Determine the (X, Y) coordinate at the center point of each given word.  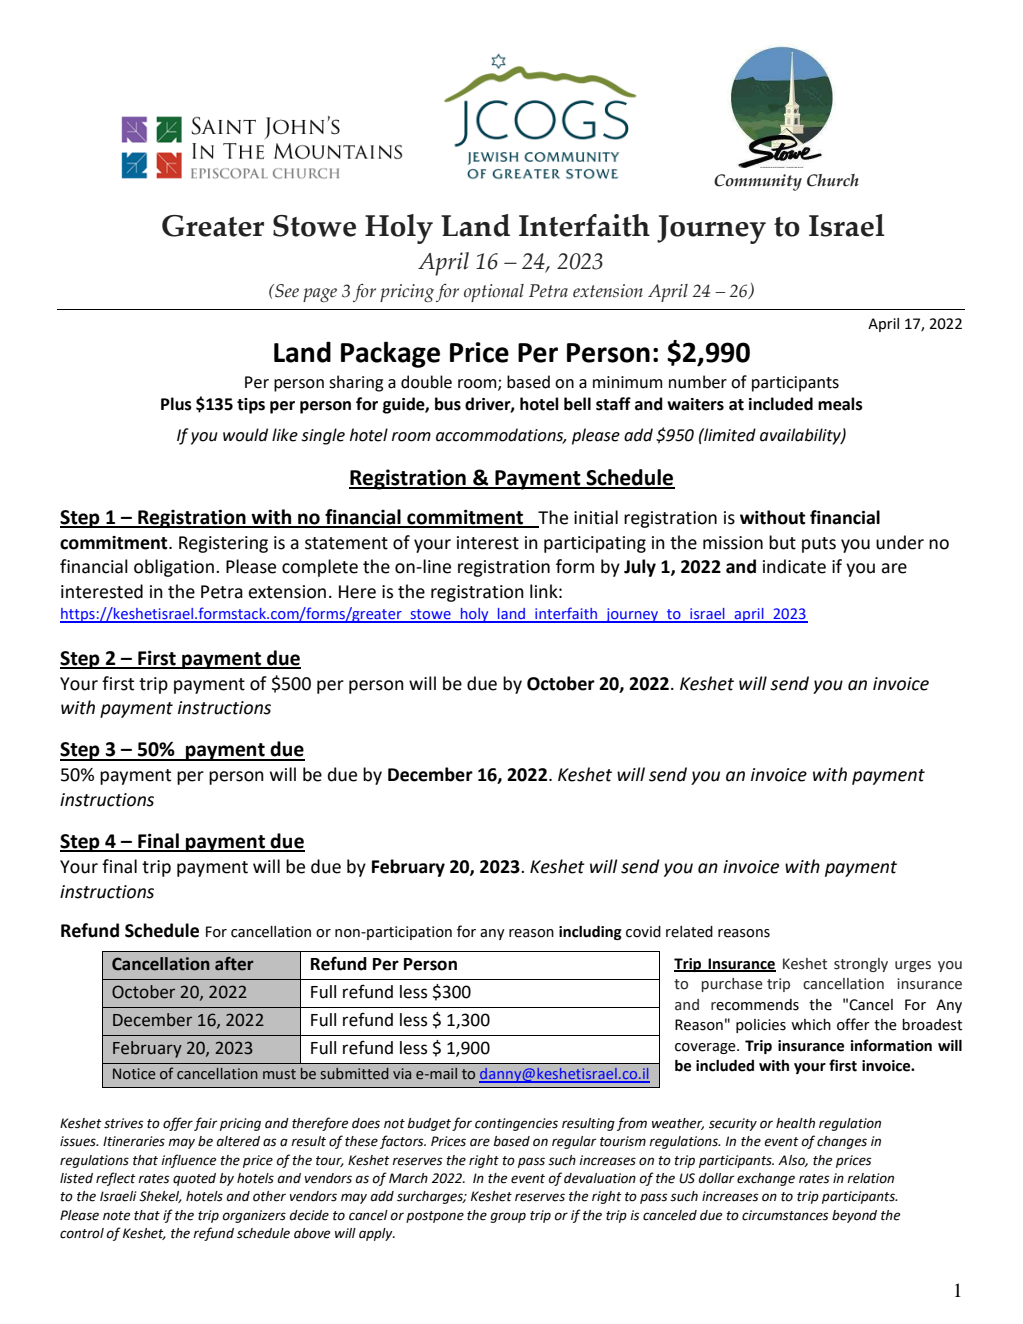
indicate (794, 566)
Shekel (160, 1197)
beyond (854, 1216)
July (640, 568)
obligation (174, 568)
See (286, 291)
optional (494, 293)
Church (833, 180)
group (508, 1217)
